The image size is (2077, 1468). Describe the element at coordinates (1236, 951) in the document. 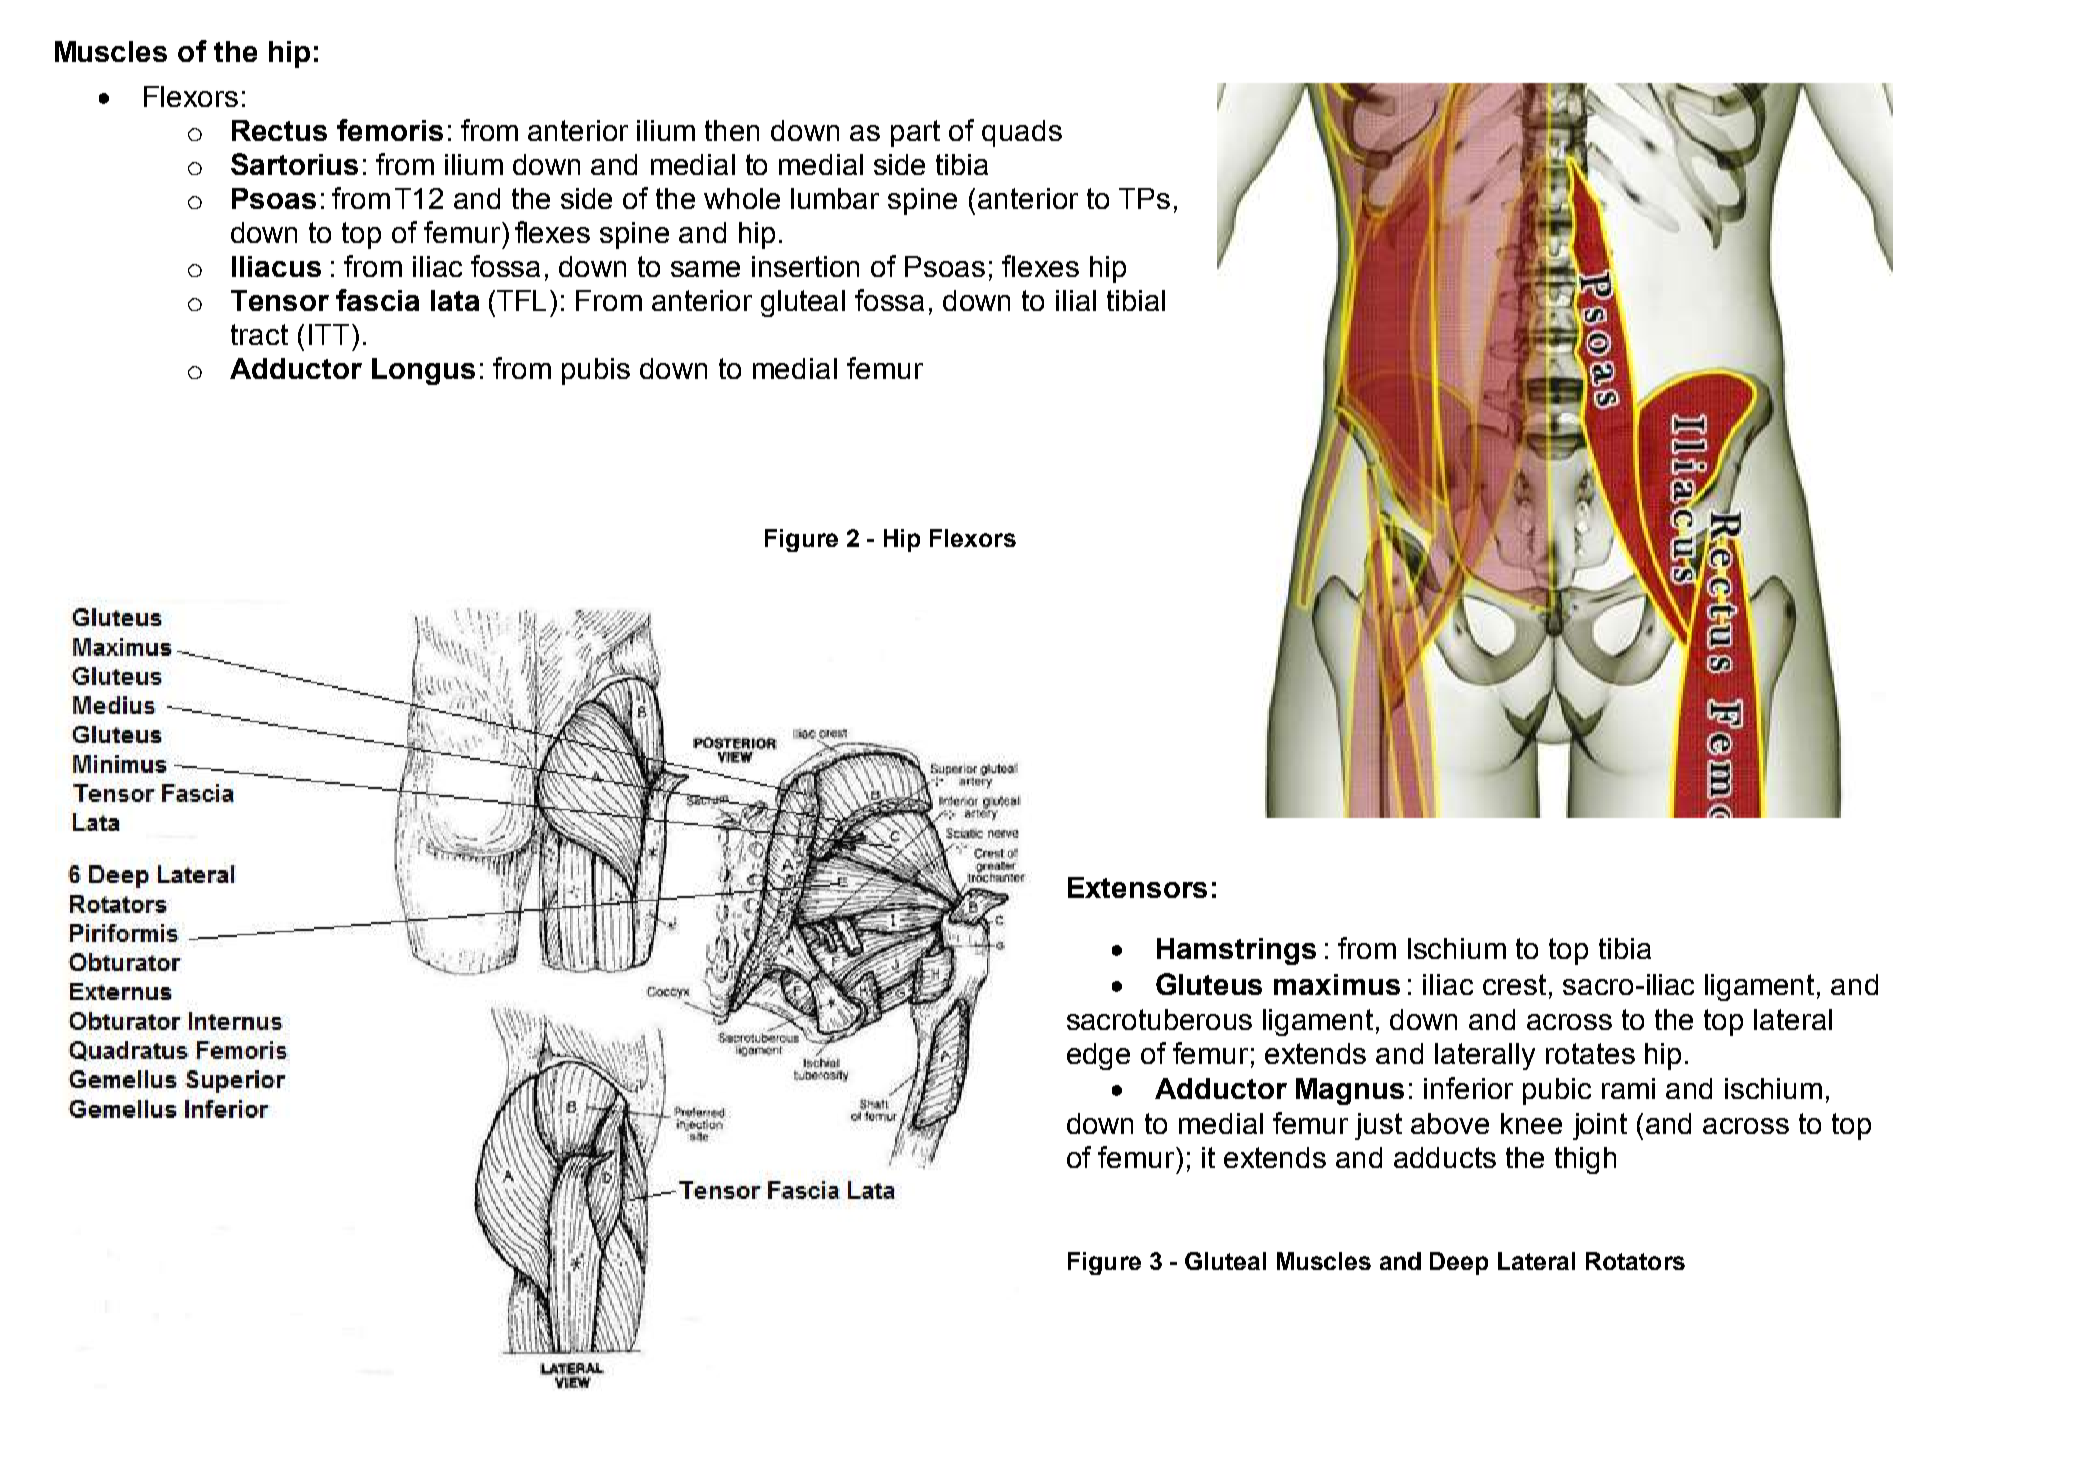

I see `Hamstrings` at that location.
